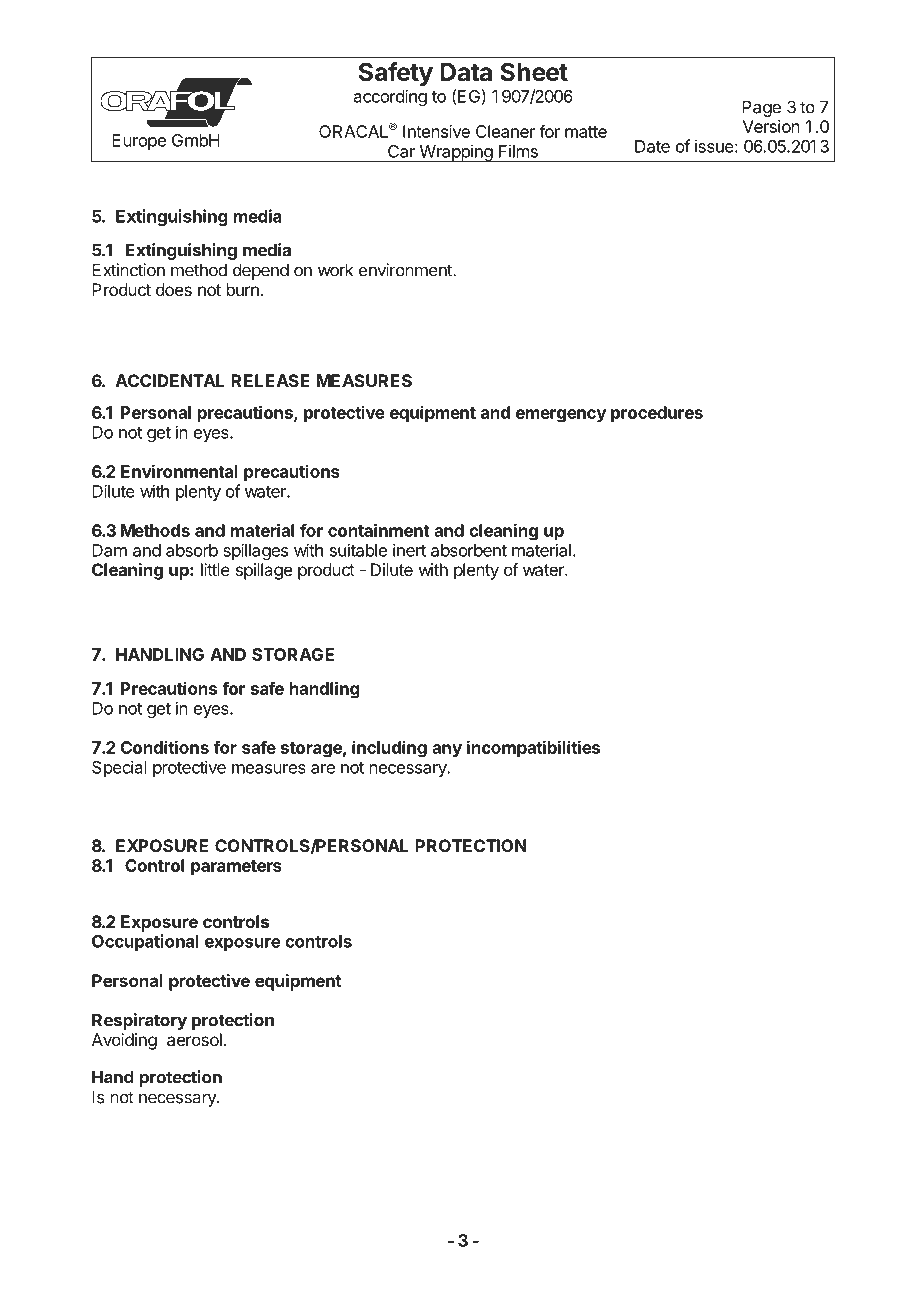  I want to click on does, so click(174, 289).
